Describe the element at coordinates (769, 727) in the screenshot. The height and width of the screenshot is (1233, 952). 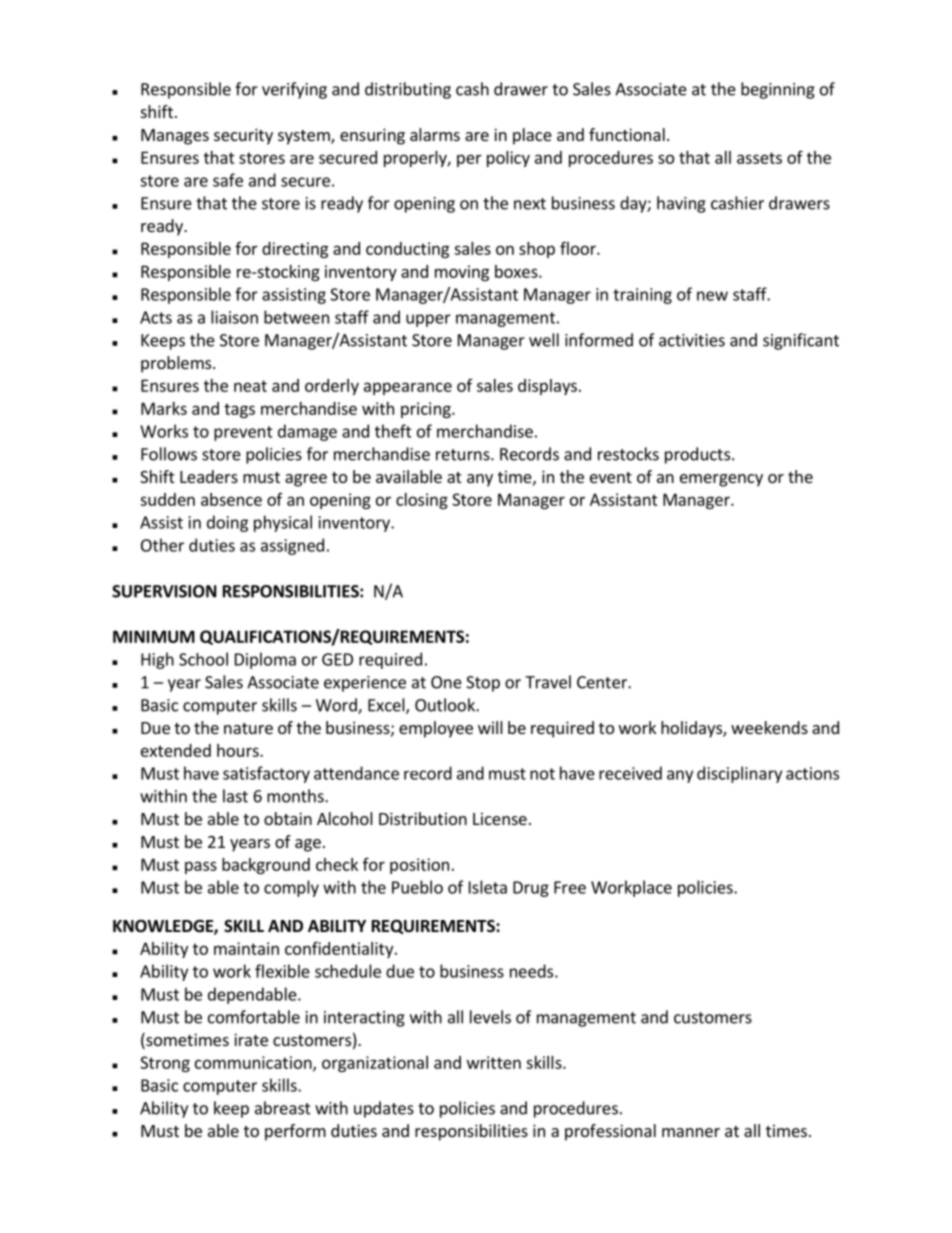
I see `weekends` at that location.
